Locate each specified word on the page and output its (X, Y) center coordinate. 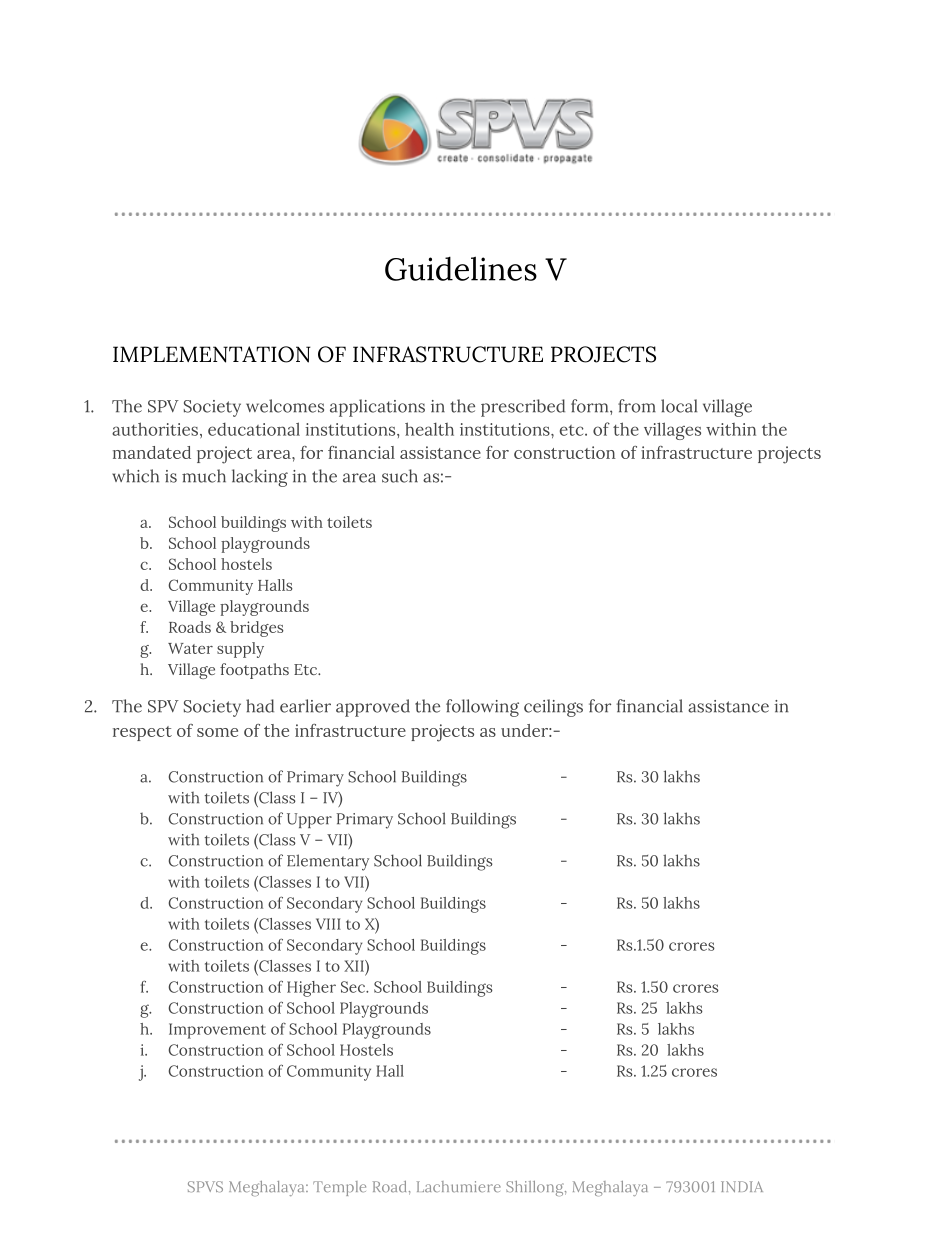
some (217, 732)
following (482, 708)
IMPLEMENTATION (212, 354)
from (637, 406)
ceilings (553, 708)
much (204, 476)
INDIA (742, 1186)
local (679, 406)
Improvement (217, 1031)
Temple (339, 1188)
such (400, 476)
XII (355, 966)
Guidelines (461, 268)
